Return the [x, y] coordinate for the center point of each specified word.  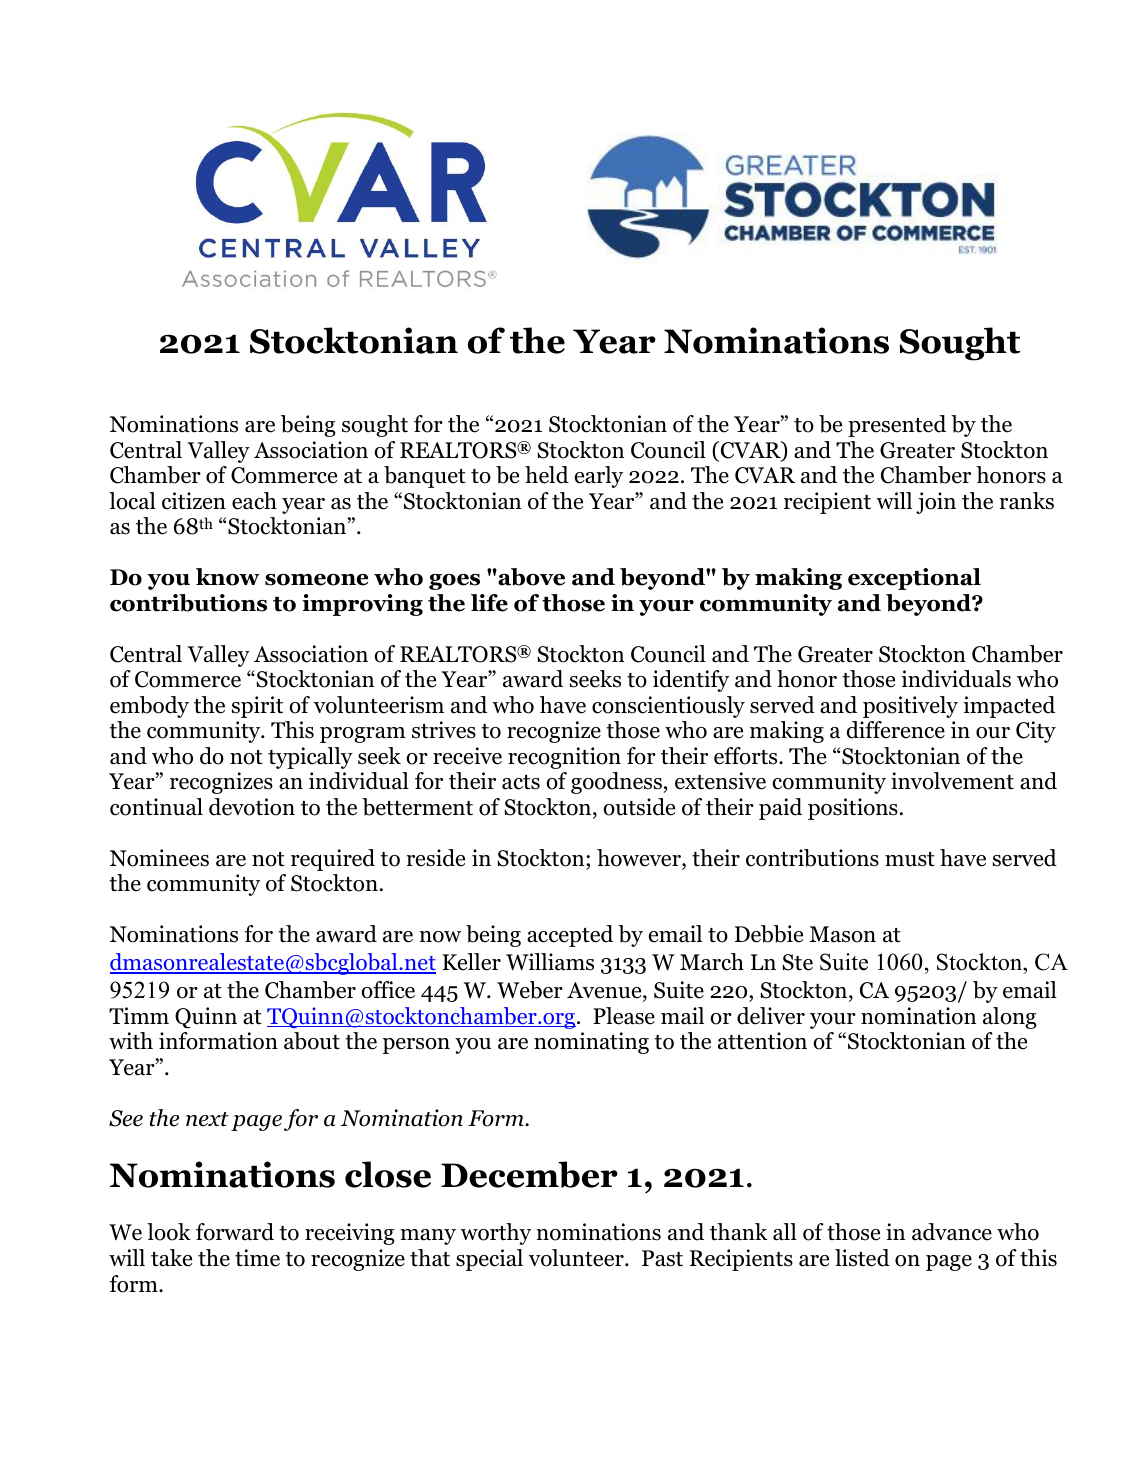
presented [897, 426]
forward [235, 1232]
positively [910, 707]
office [388, 990]
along [1010, 1018]
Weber [530, 990]
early [599, 477]
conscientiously [668, 707]
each [254, 501]
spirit [257, 707]
